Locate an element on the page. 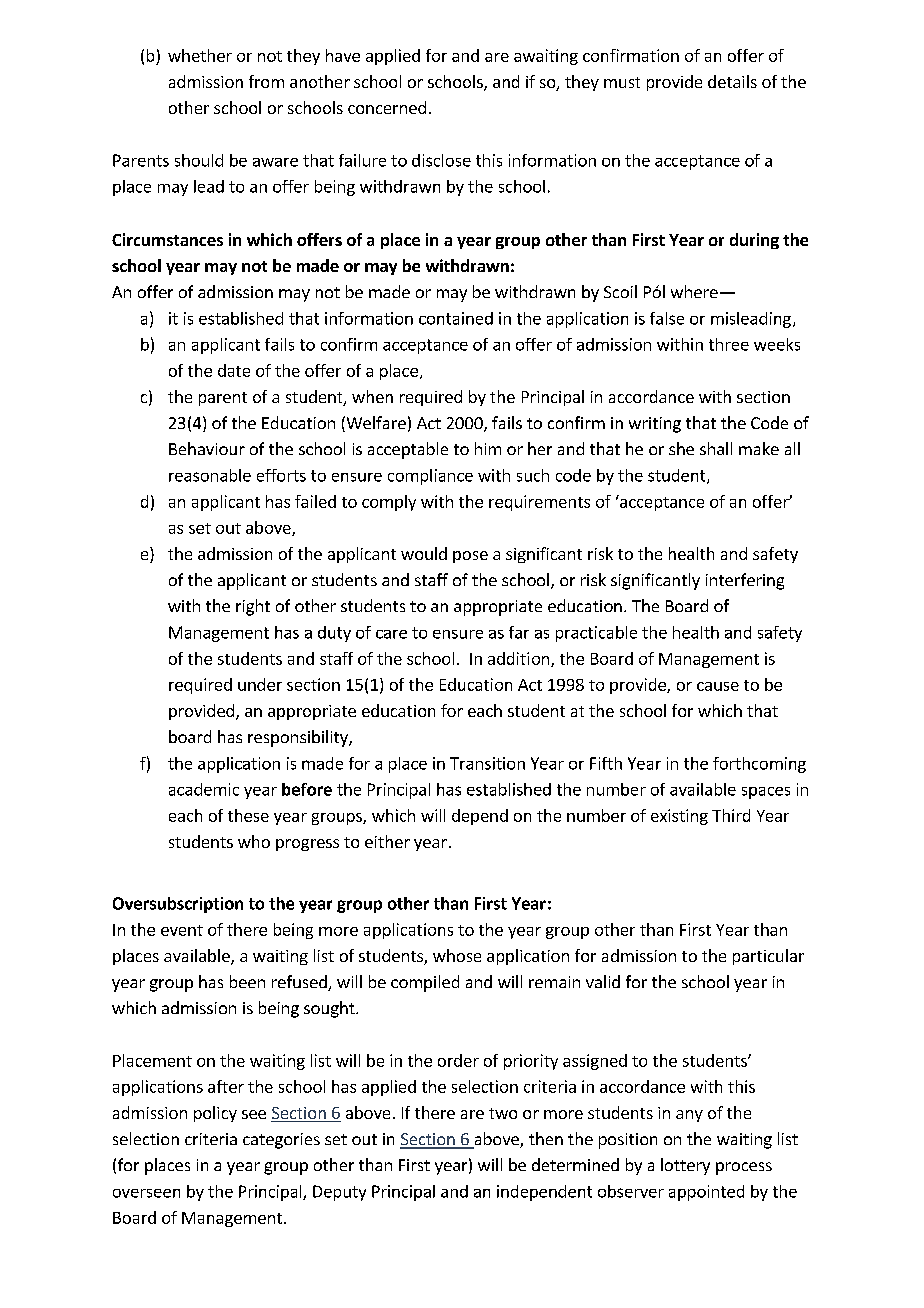  whether is located at coordinates (200, 55).
